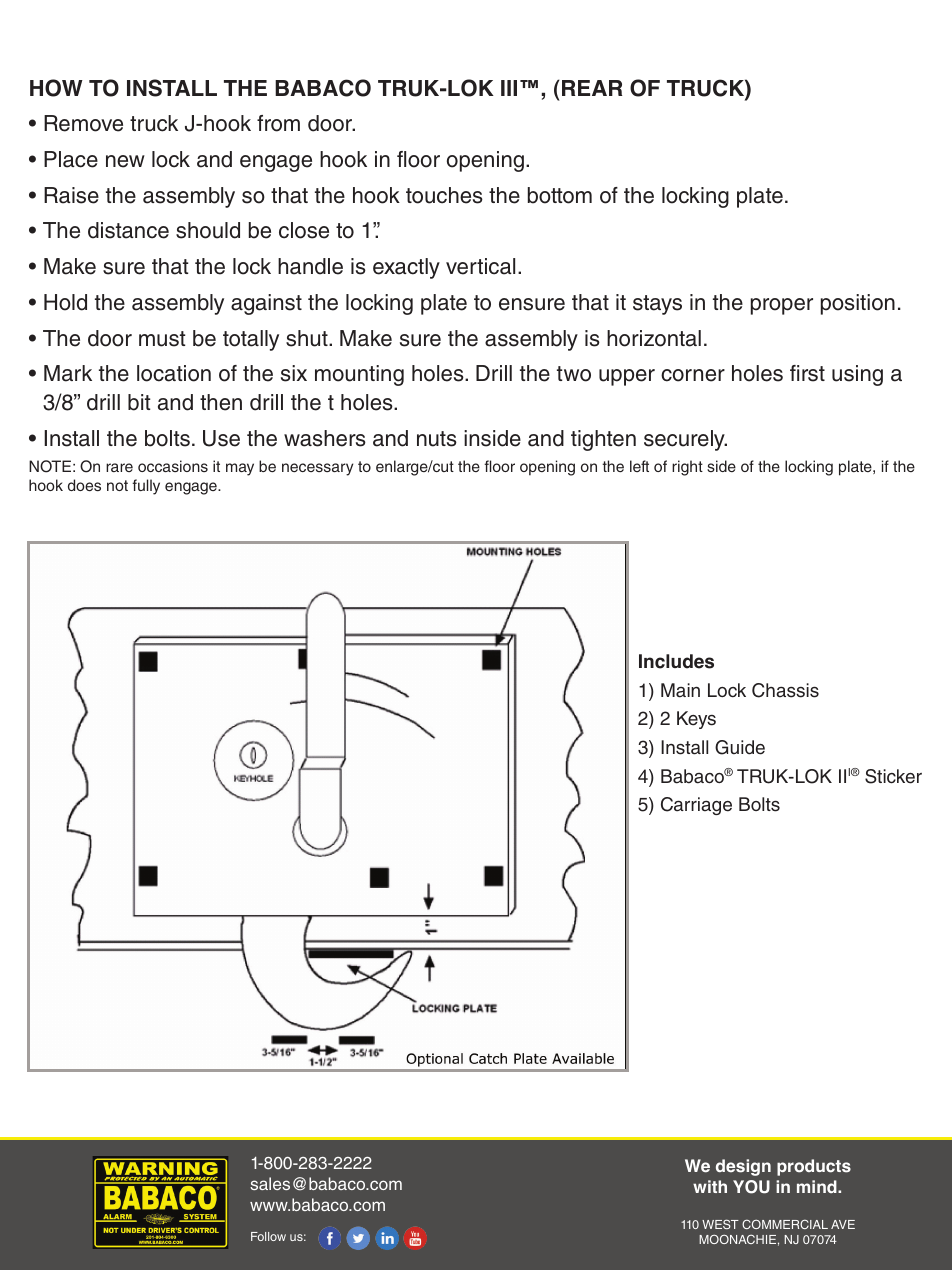 The width and height of the document is (952, 1270). I want to click on REAR, so click(592, 88).
